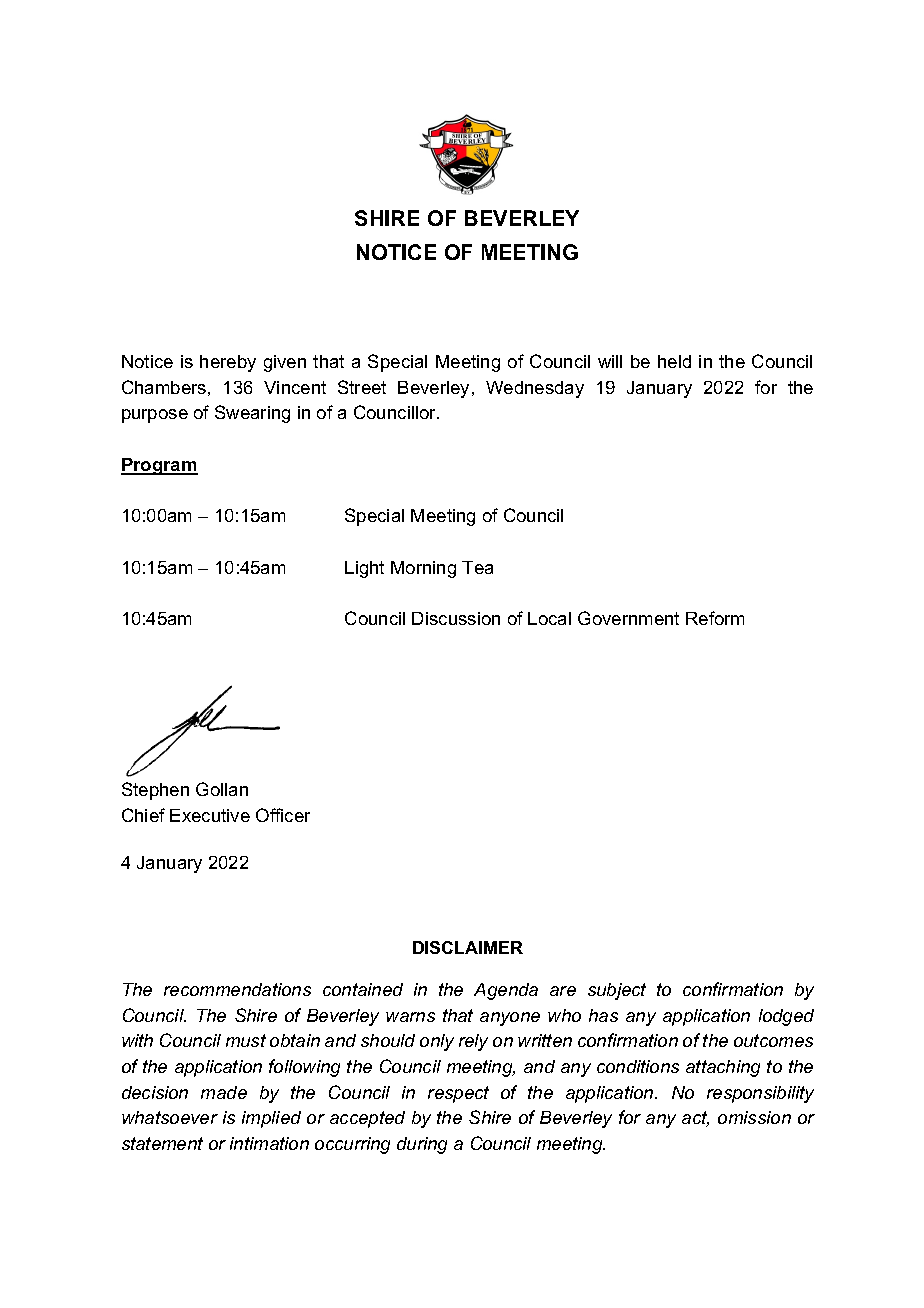 This screenshot has width=924, height=1308. I want to click on act, so click(695, 1119).
